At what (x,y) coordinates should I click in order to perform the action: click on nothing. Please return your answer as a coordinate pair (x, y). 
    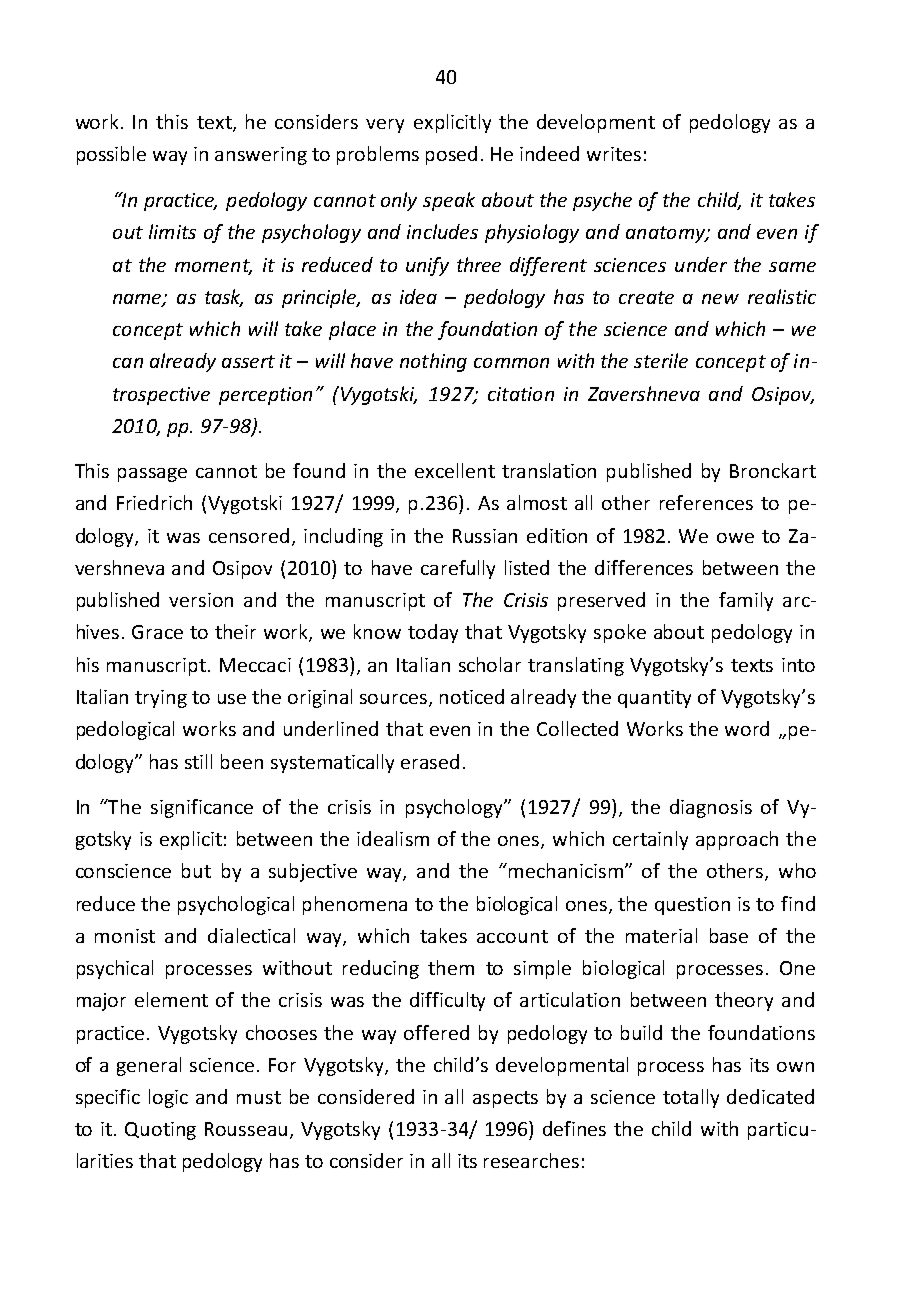
    Looking at the image, I should click on (433, 362).
